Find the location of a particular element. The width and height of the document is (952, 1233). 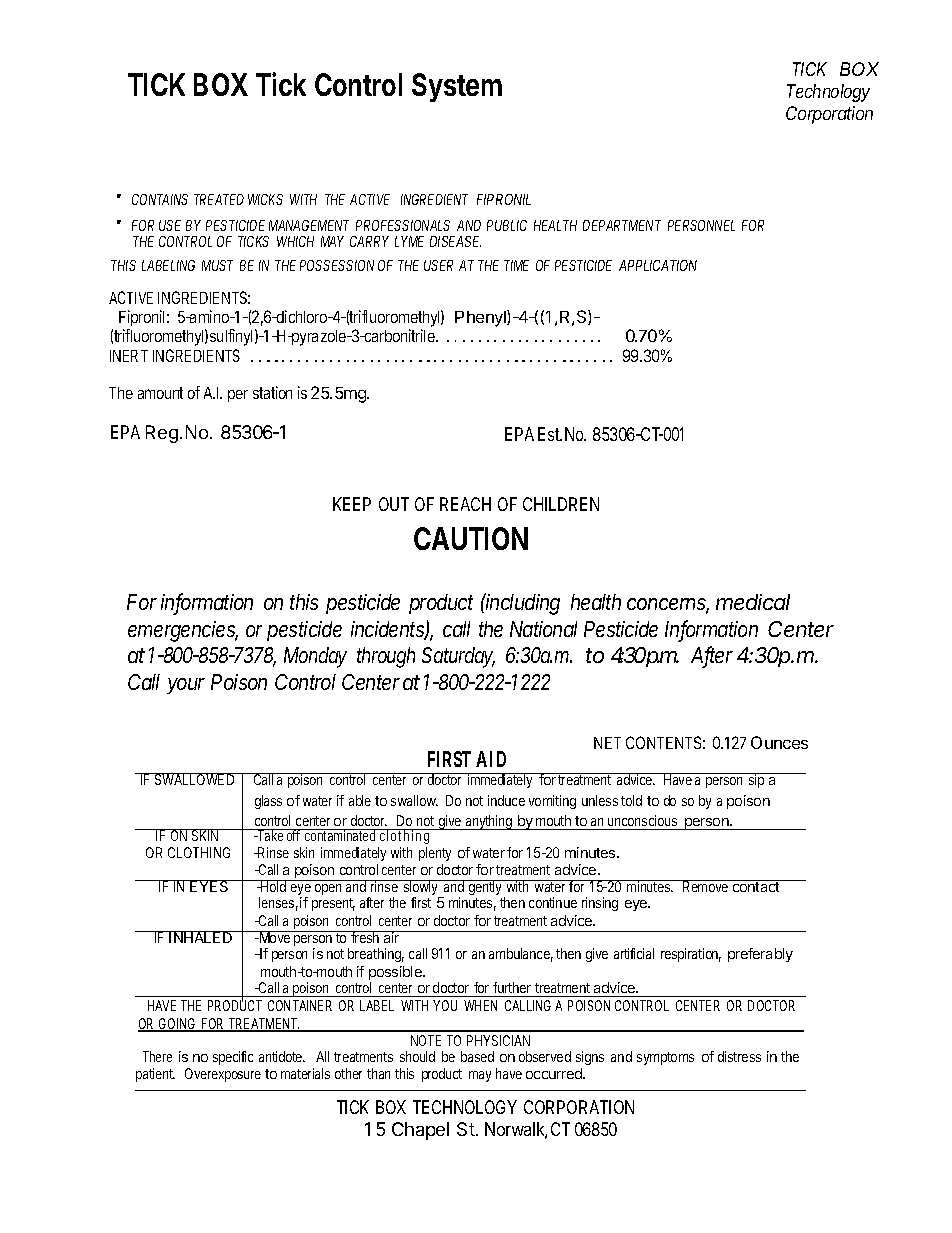

System is located at coordinates (457, 87).
